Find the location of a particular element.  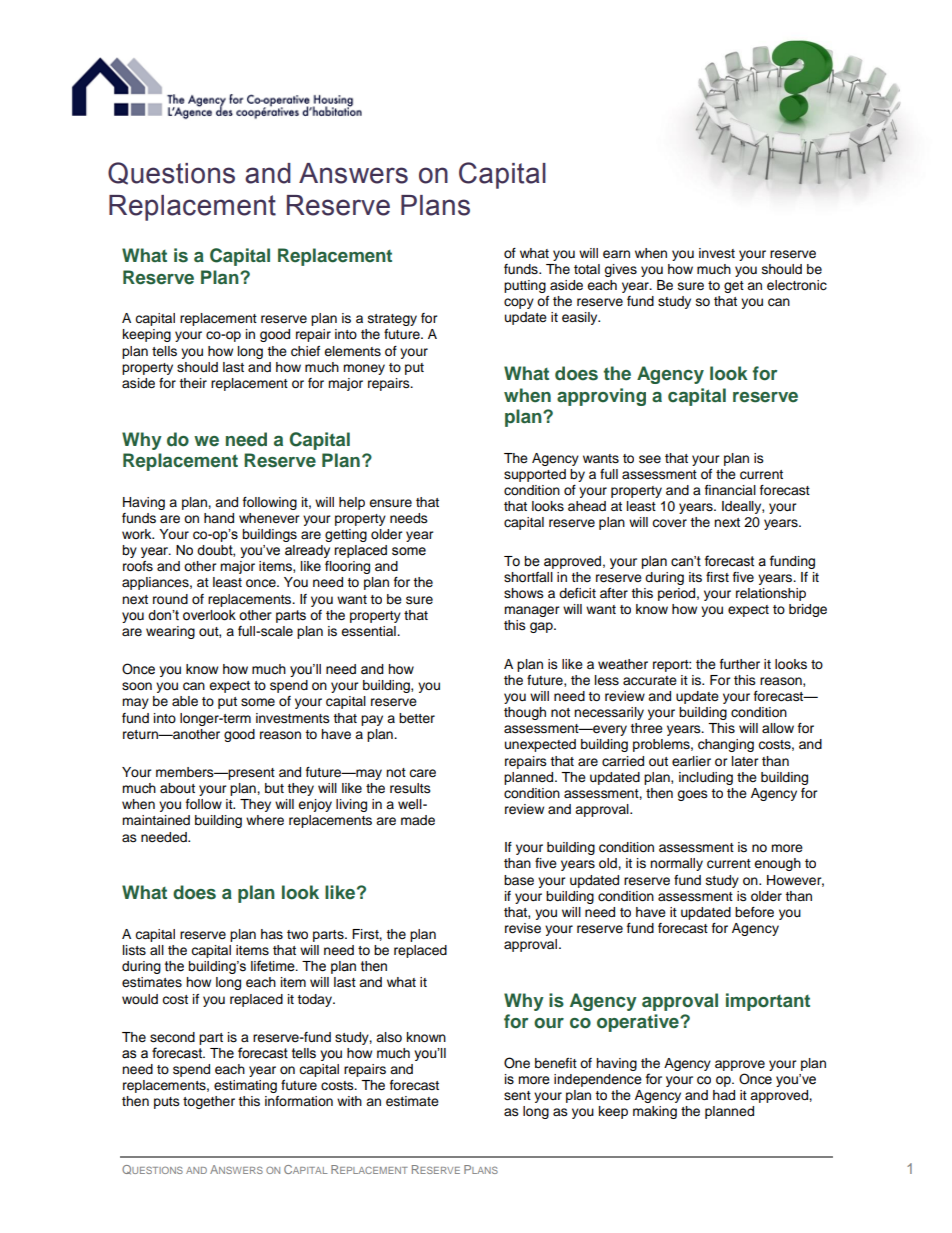

chief is located at coordinates (305, 351).
